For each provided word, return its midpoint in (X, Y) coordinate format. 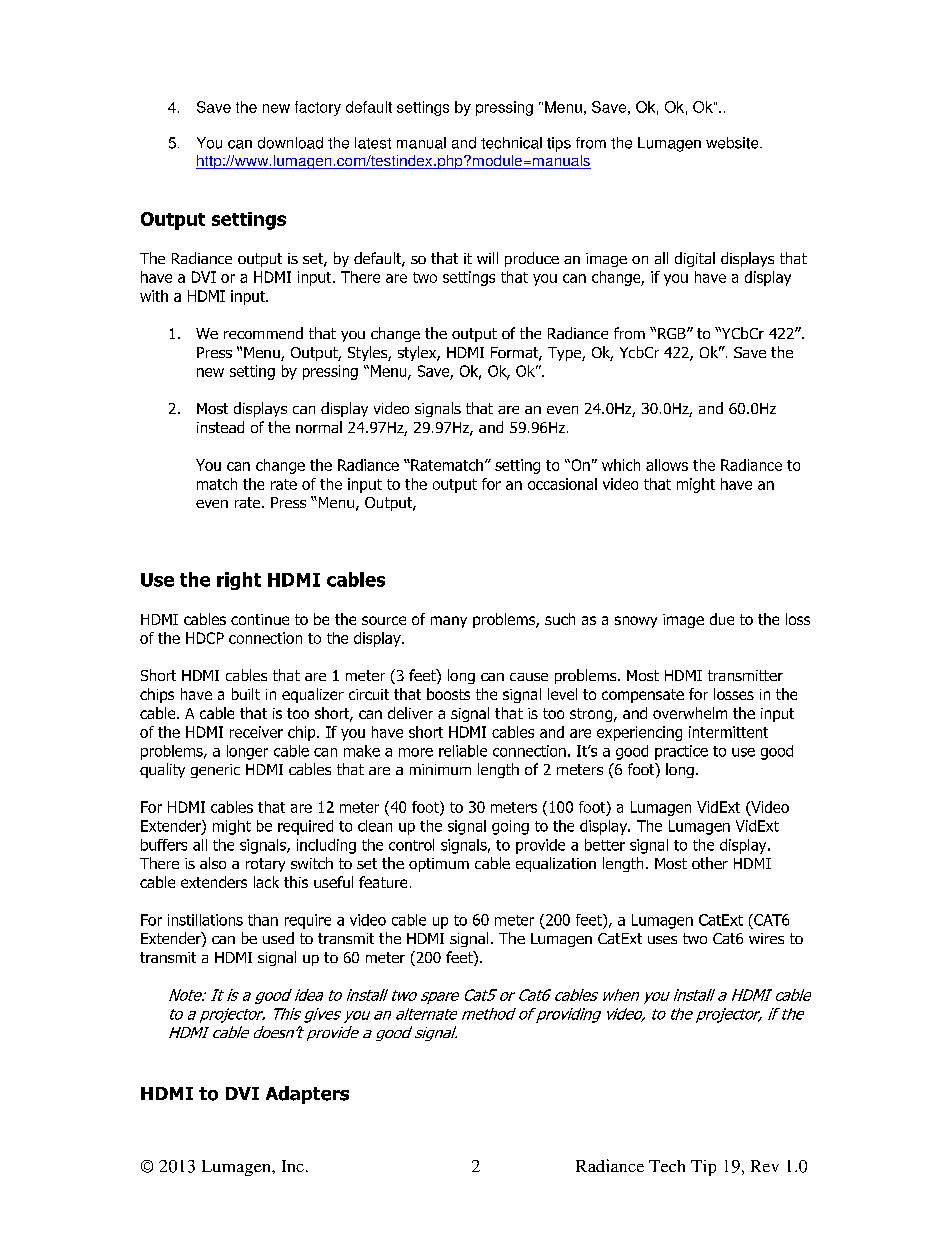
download (290, 143)
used (278, 938)
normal (319, 427)
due (722, 619)
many (449, 622)
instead (220, 427)
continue (260, 619)
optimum (439, 865)
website (733, 143)
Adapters (307, 1095)
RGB (673, 333)
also (213, 863)
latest (373, 143)
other (710, 863)
